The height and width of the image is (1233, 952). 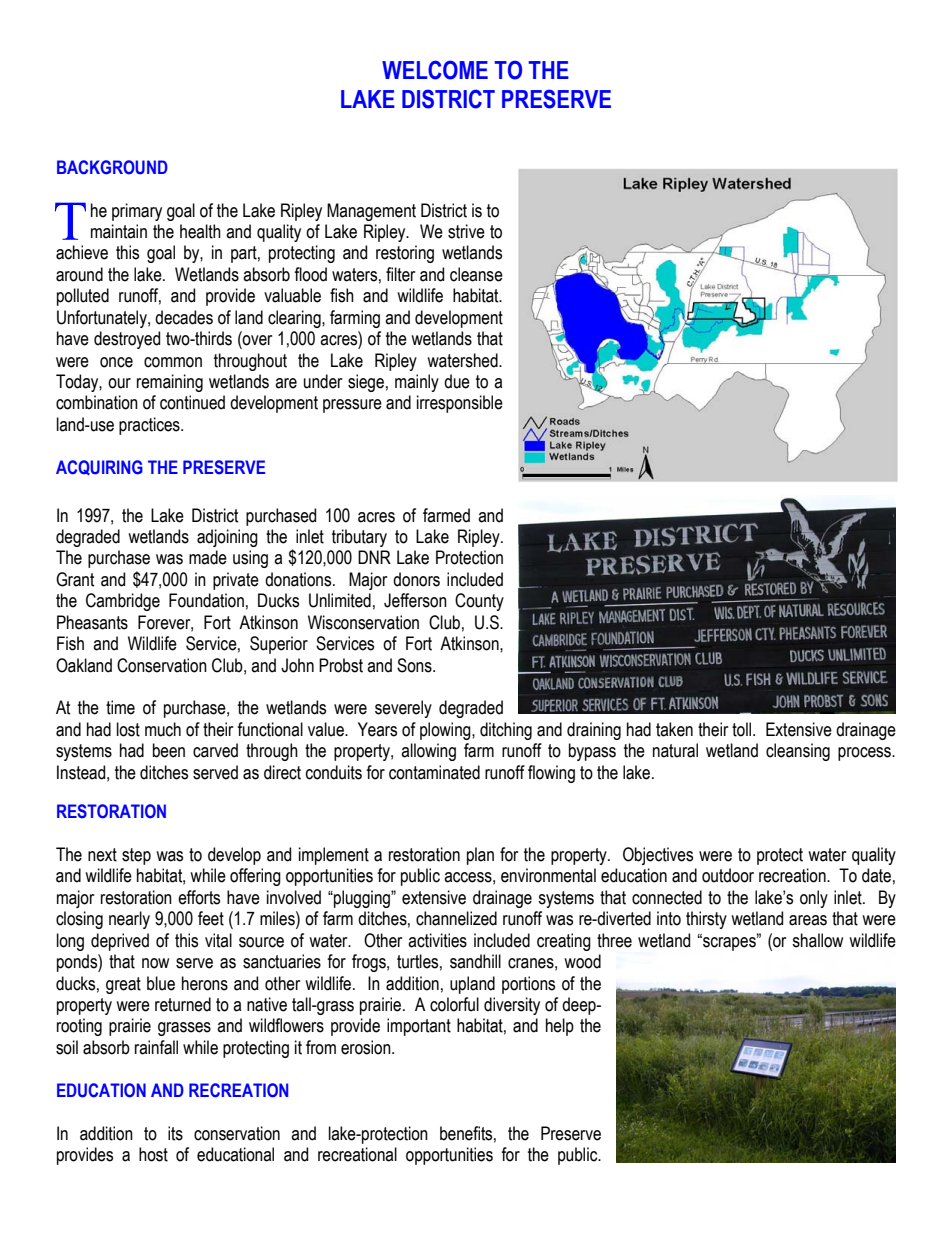 I want to click on important, so click(x=419, y=1027).
